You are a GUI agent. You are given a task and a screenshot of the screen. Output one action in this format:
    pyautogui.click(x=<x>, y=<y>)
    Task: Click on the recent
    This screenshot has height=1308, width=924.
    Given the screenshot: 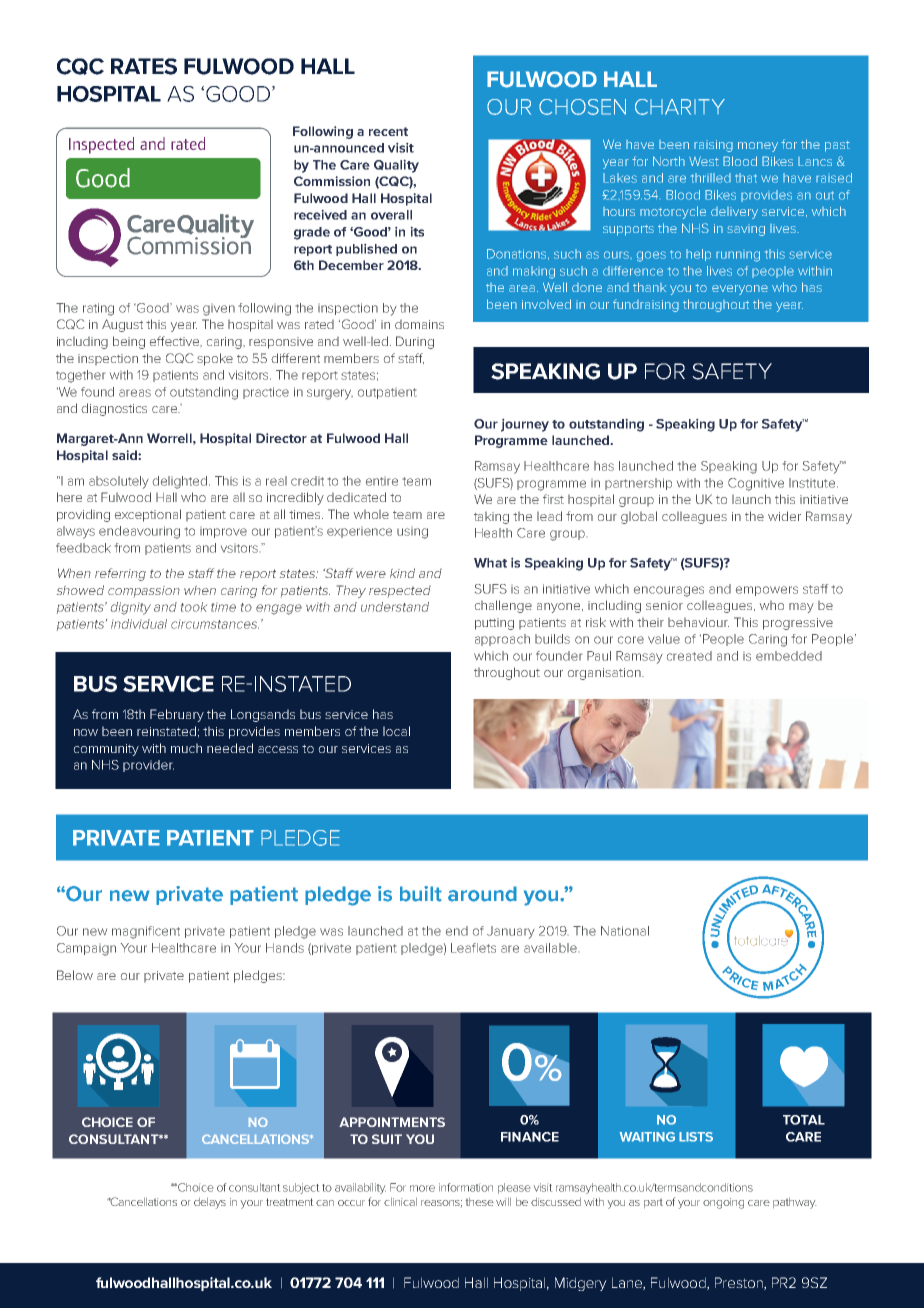 What is the action you would take?
    pyautogui.click(x=388, y=131)
